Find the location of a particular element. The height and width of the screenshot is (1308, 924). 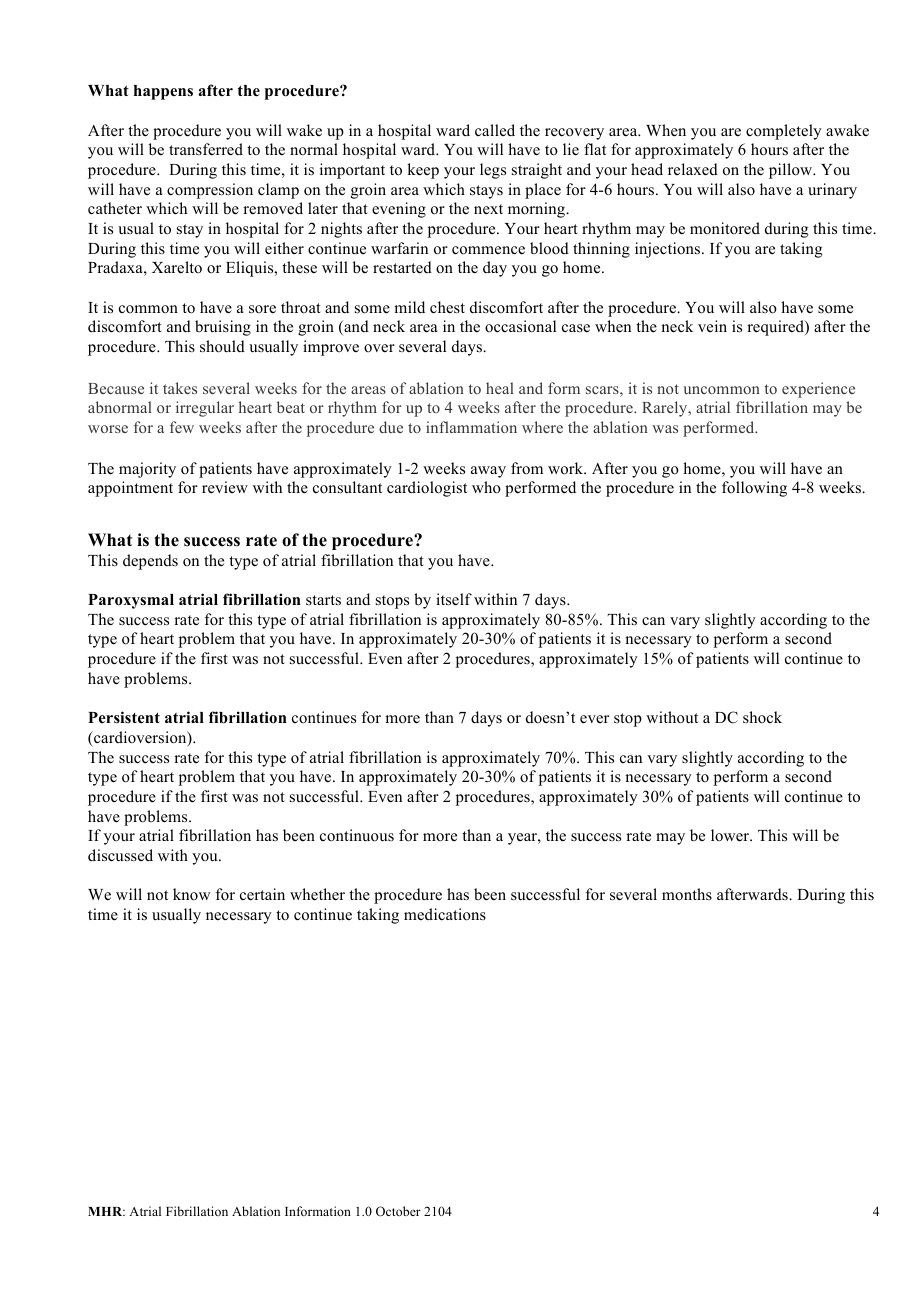

following is located at coordinates (754, 489).
